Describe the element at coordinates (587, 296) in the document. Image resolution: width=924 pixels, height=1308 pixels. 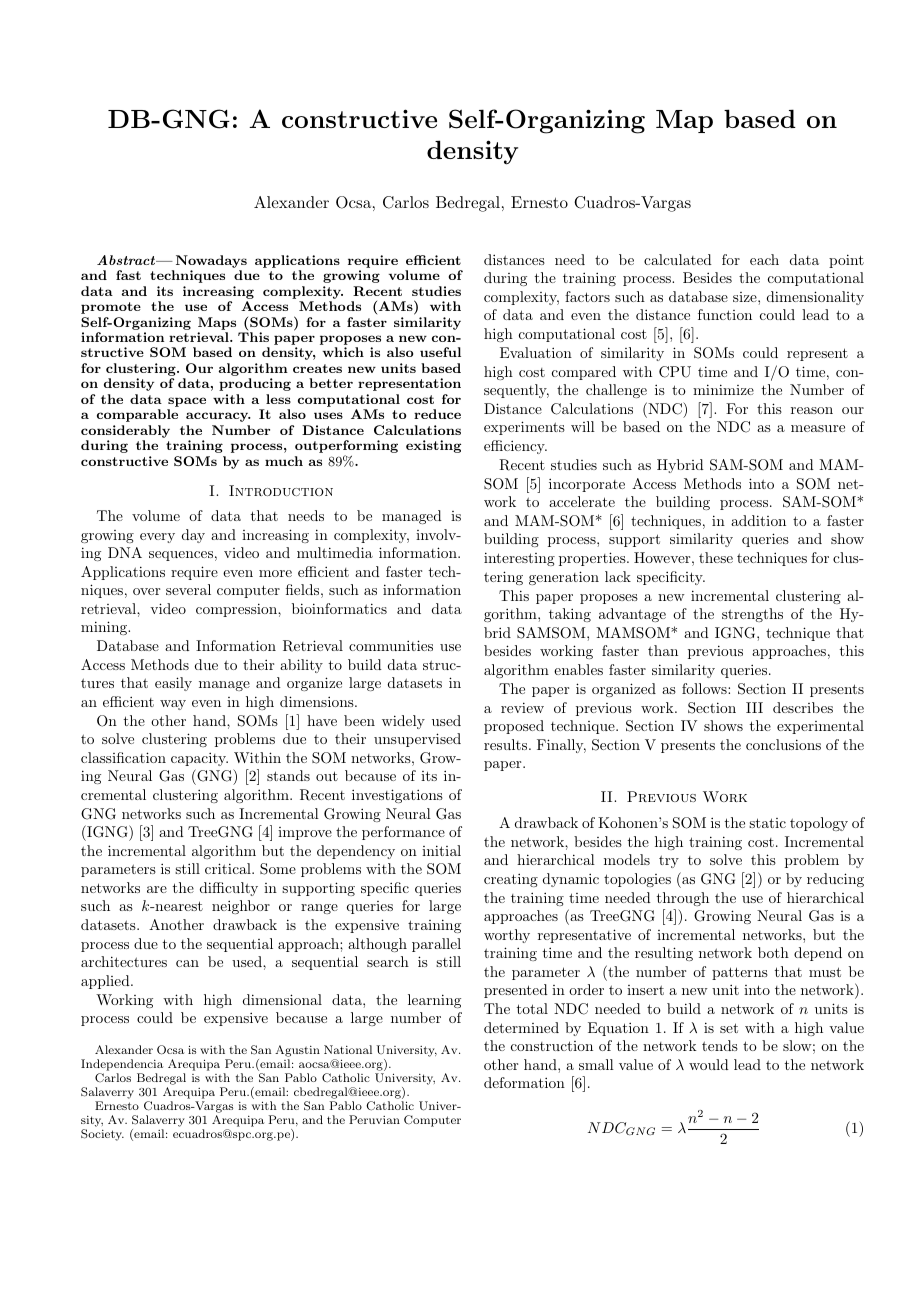
I see `factors` at that location.
